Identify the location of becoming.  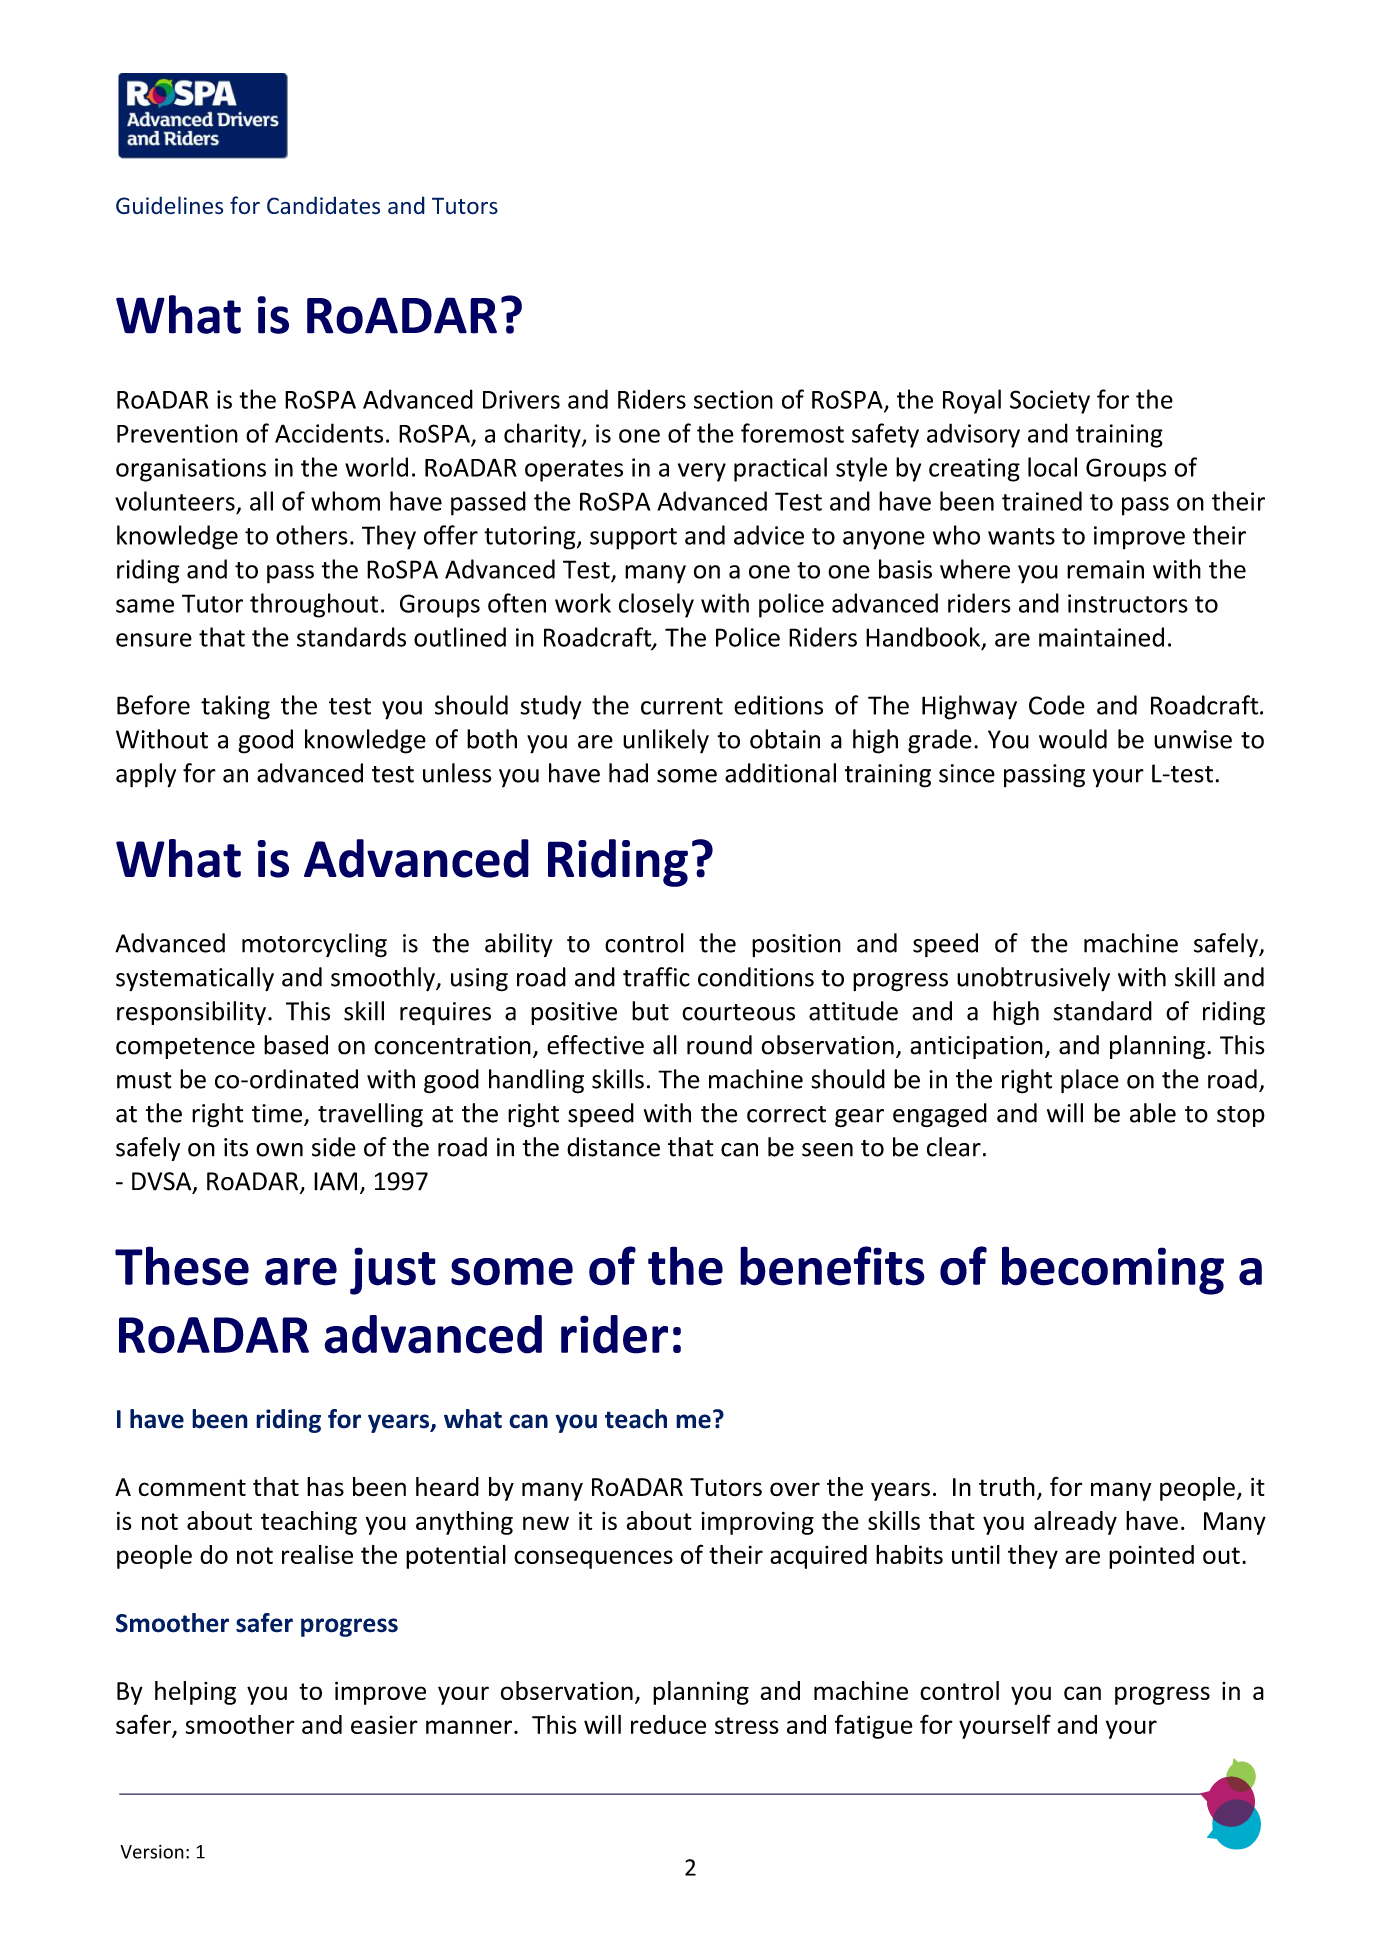
(1113, 1270).
